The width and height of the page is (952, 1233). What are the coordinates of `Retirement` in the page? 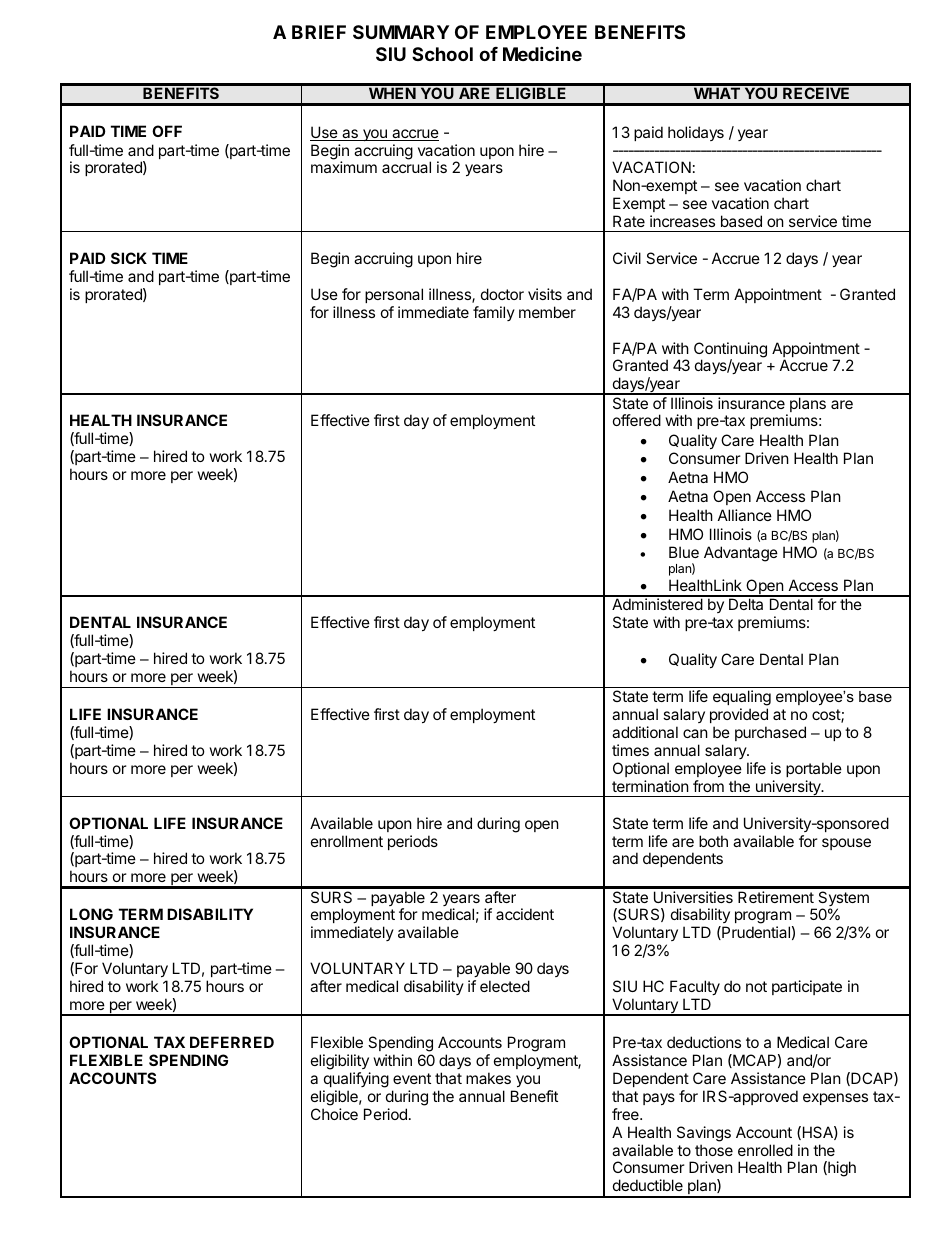 It's located at (776, 897).
